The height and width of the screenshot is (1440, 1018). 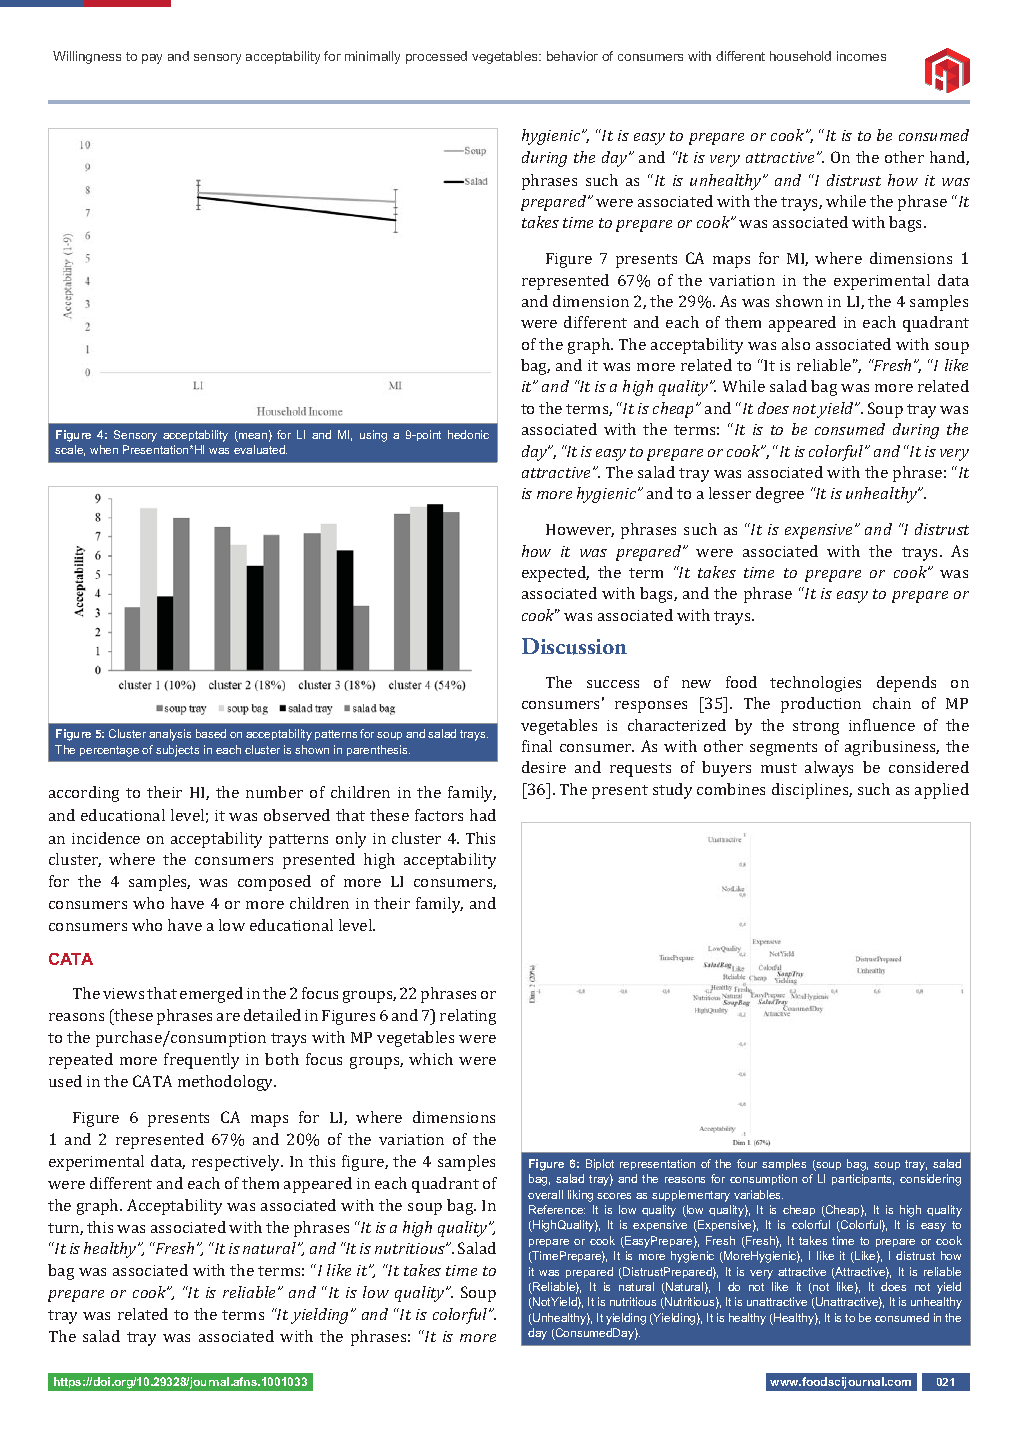 What do you see at coordinates (436, 57) in the screenshot?
I see `processed` at bounding box center [436, 57].
